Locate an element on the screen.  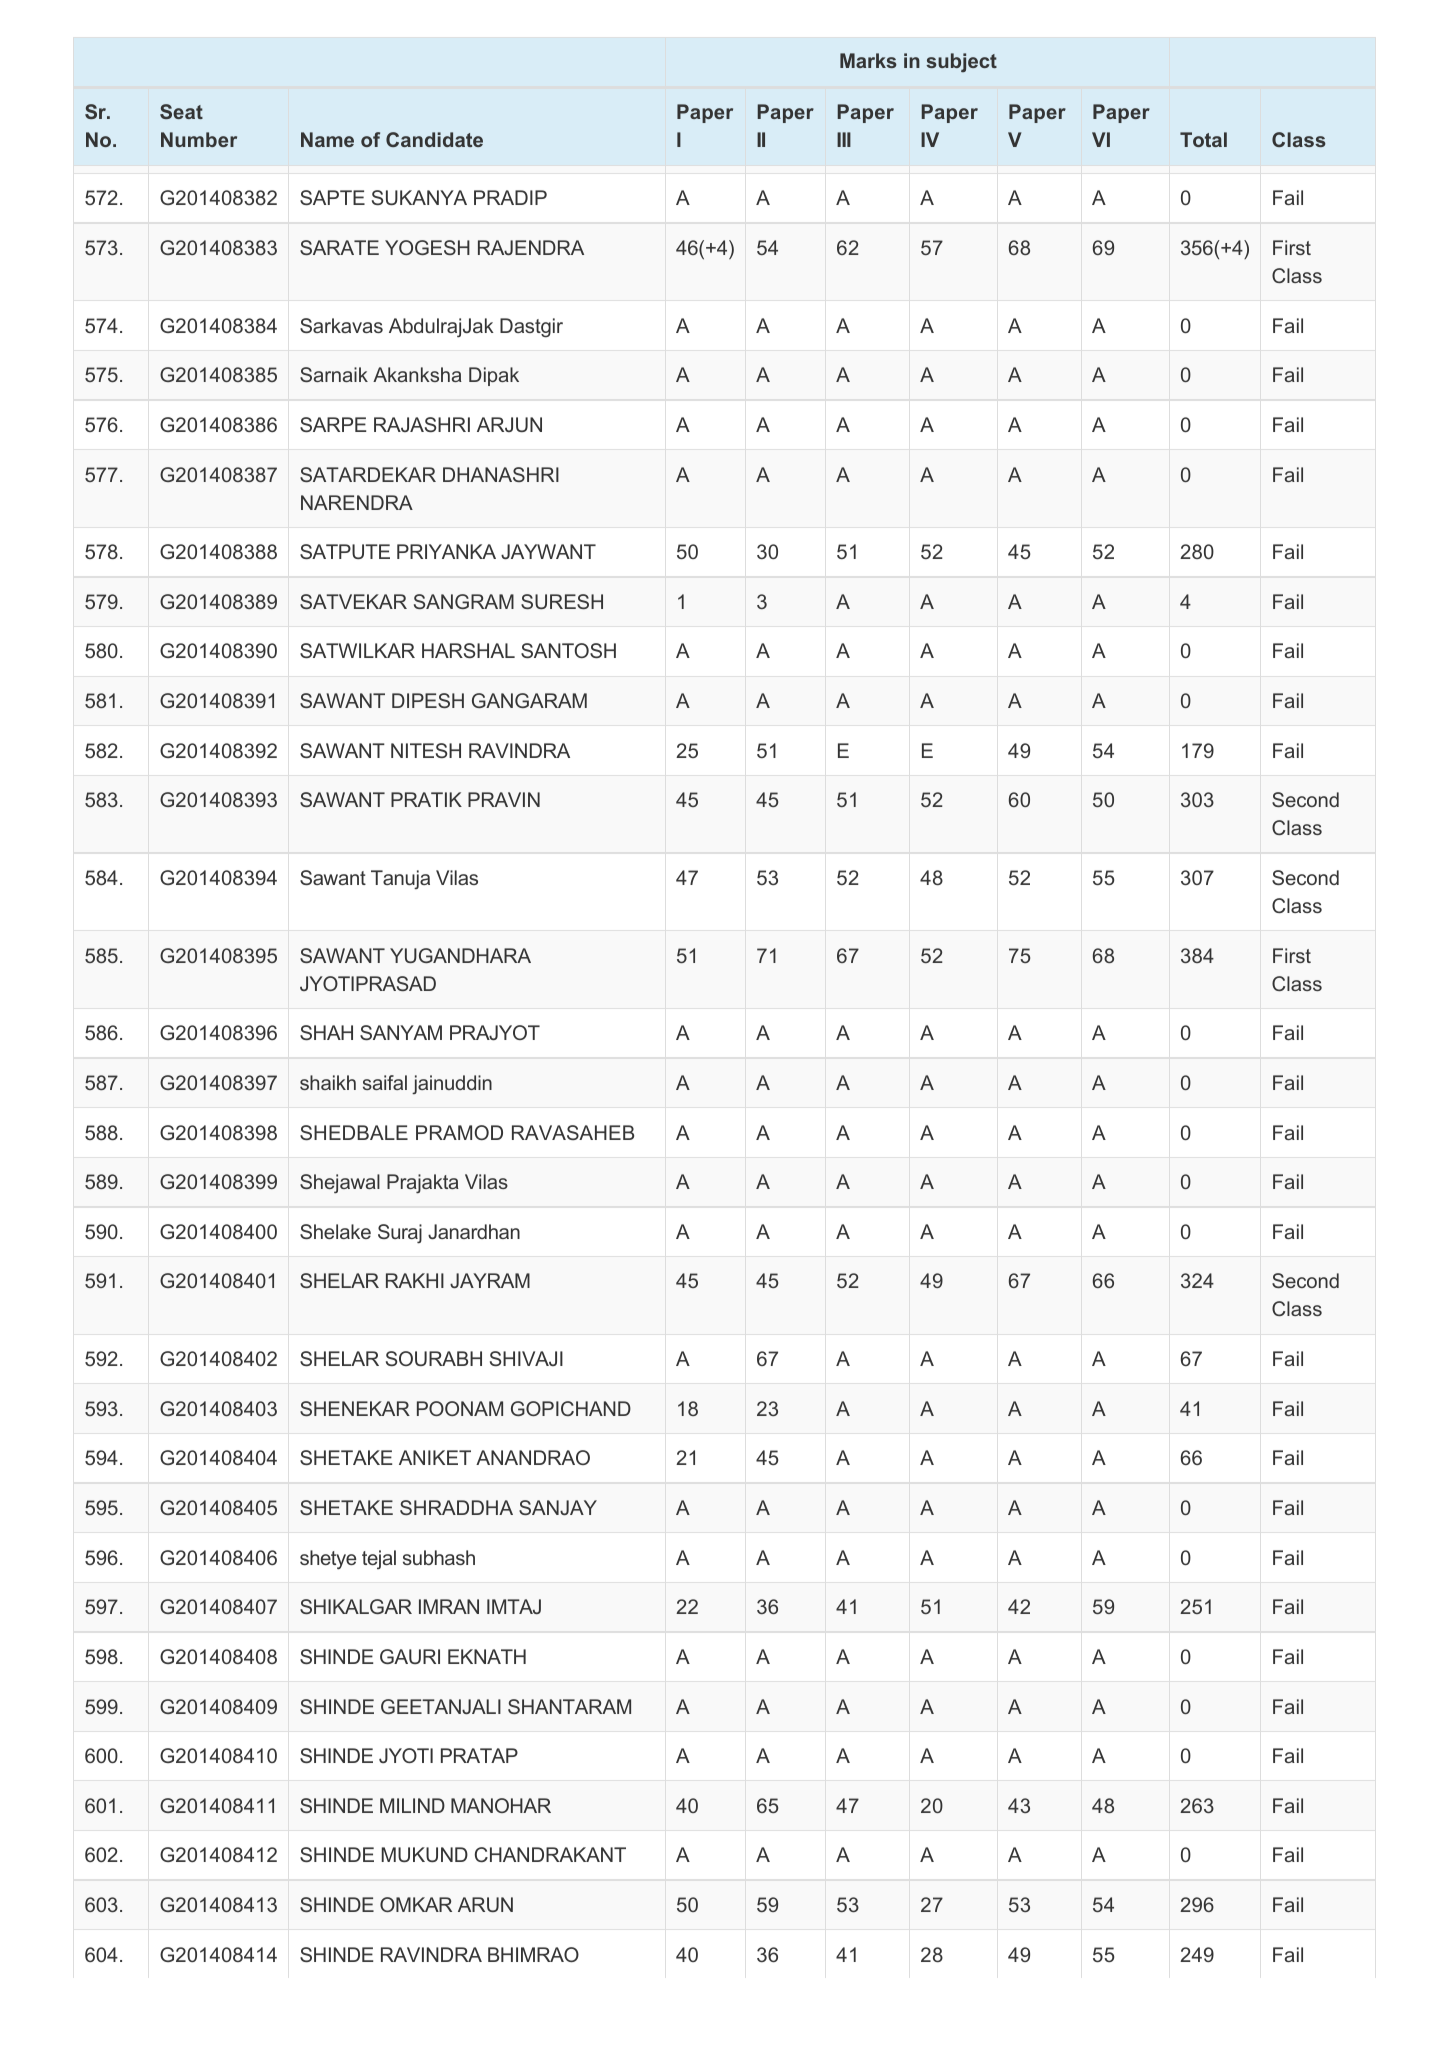
PRIYANKA is located at coordinates (446, 551).
